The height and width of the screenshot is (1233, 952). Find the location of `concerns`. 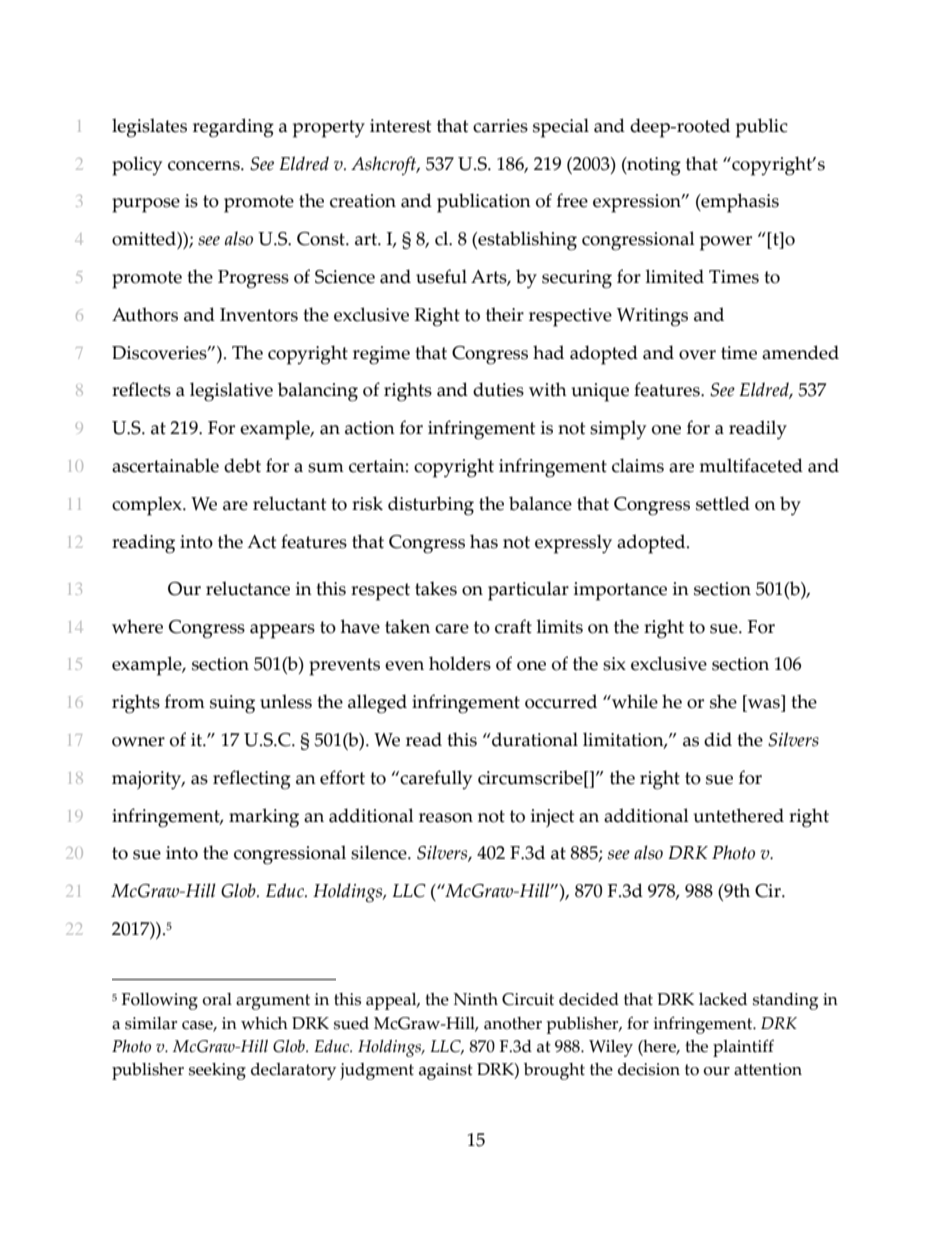

concerns is located at coordinates (205, 166).
